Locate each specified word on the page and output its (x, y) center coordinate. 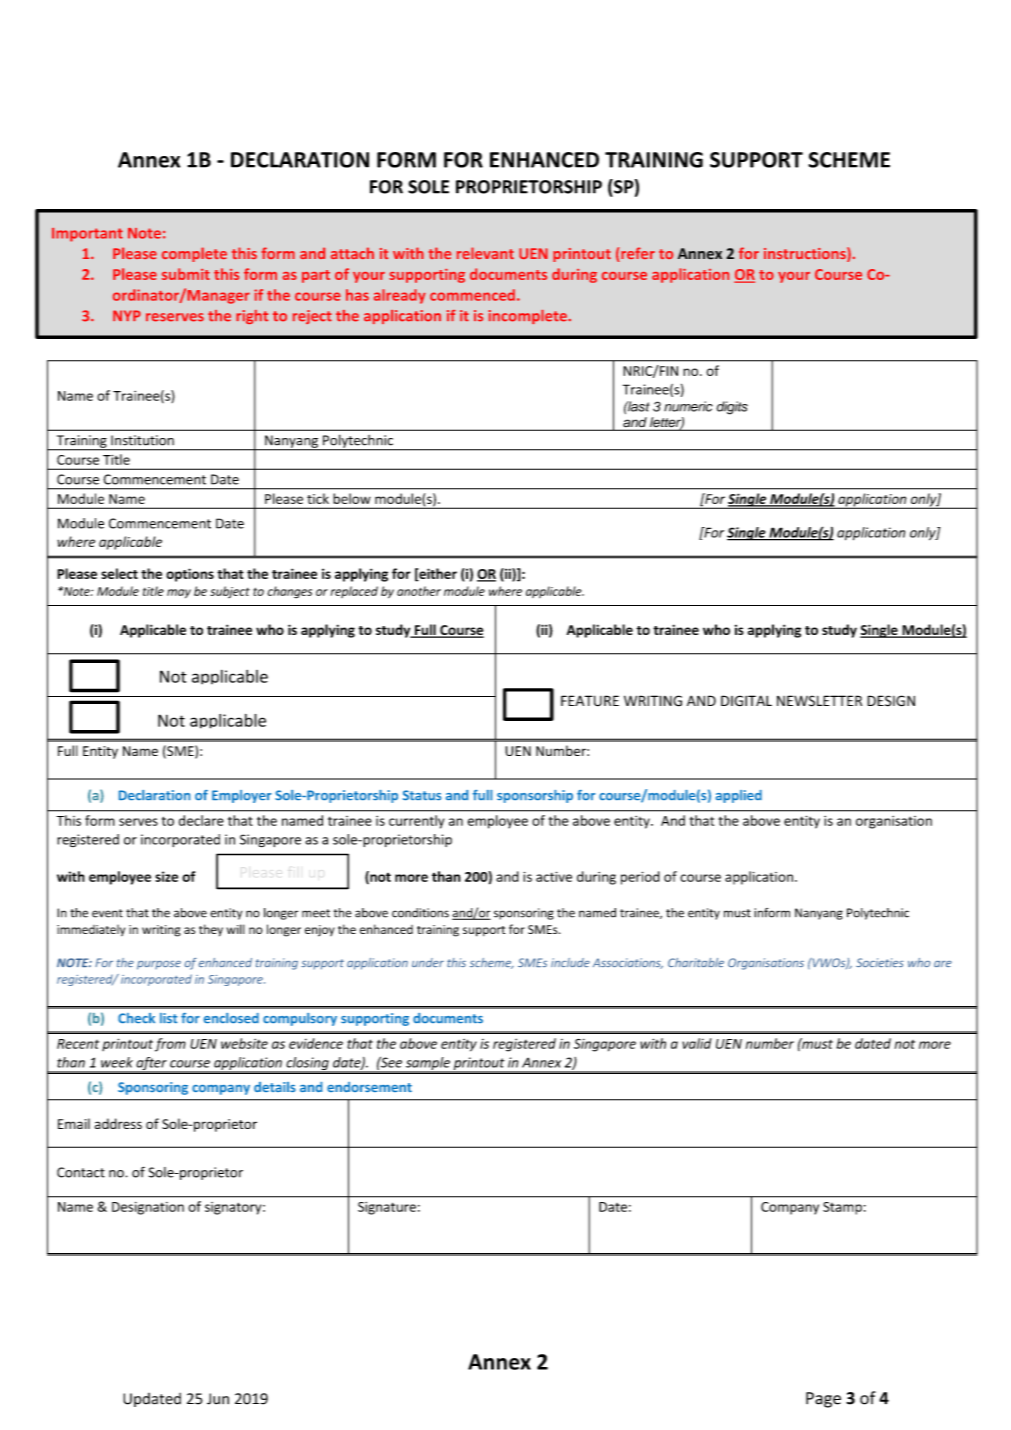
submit (186, 274)
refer (637, 254)
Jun (218, 1399)
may (179, 593)
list (168, 1018)
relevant (485, 253)
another (419, 591)
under (428, 962)
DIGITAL (746, 701)
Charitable (696, 962)
